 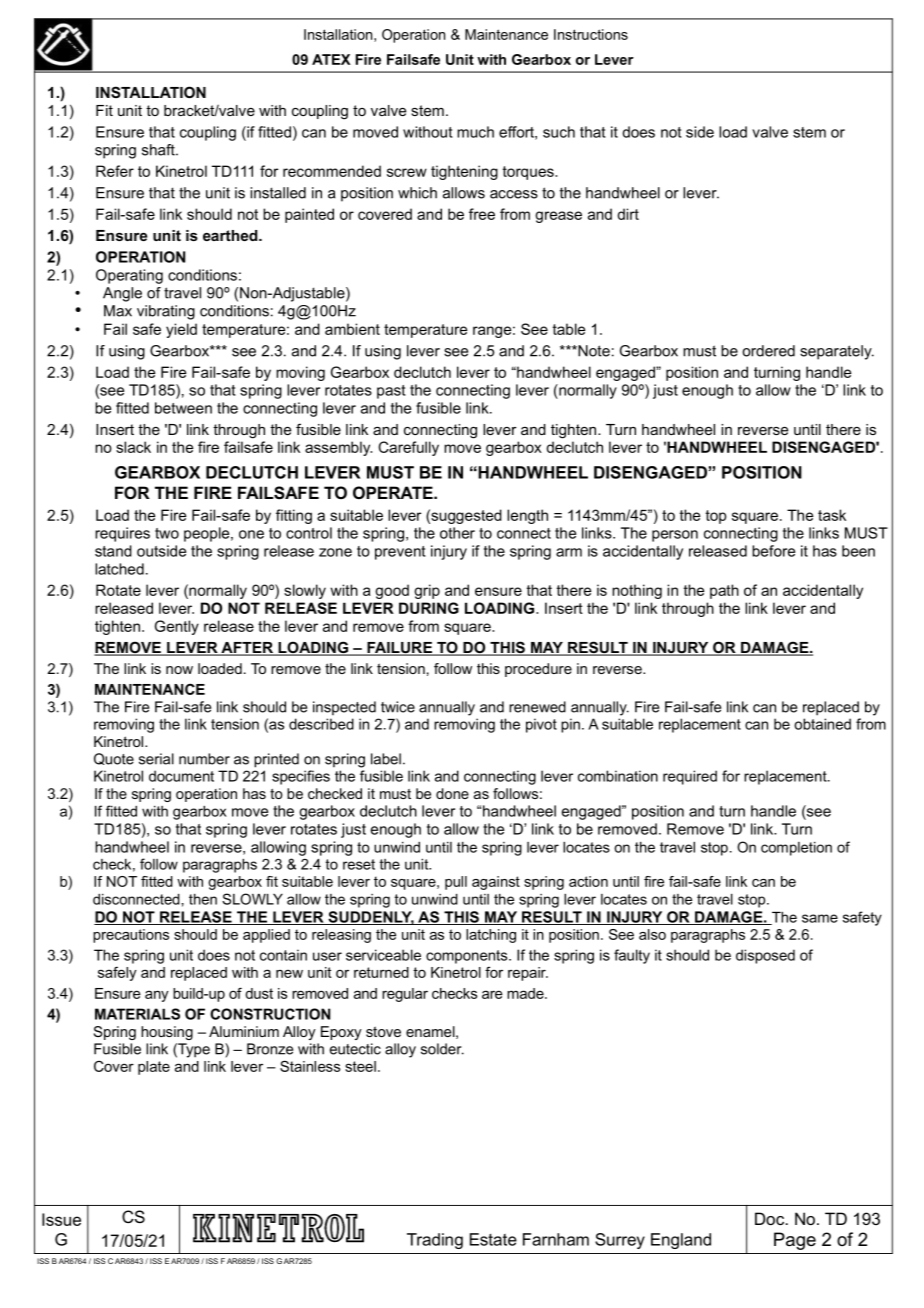 What do you see at coordinates (429, 608) in the image?
I see `DURING` at bounding box center [429, 608].
